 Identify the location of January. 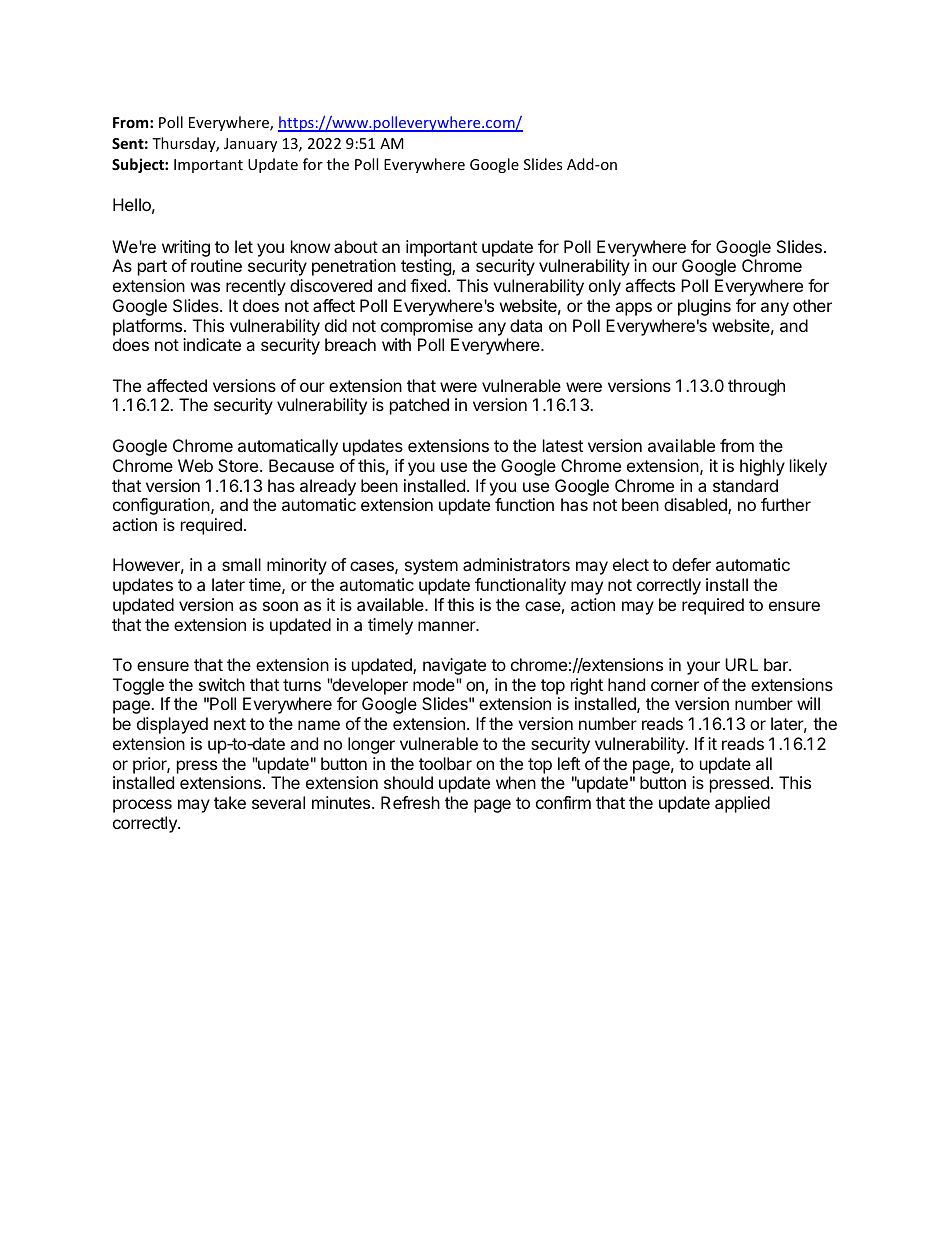
(250, 145).
